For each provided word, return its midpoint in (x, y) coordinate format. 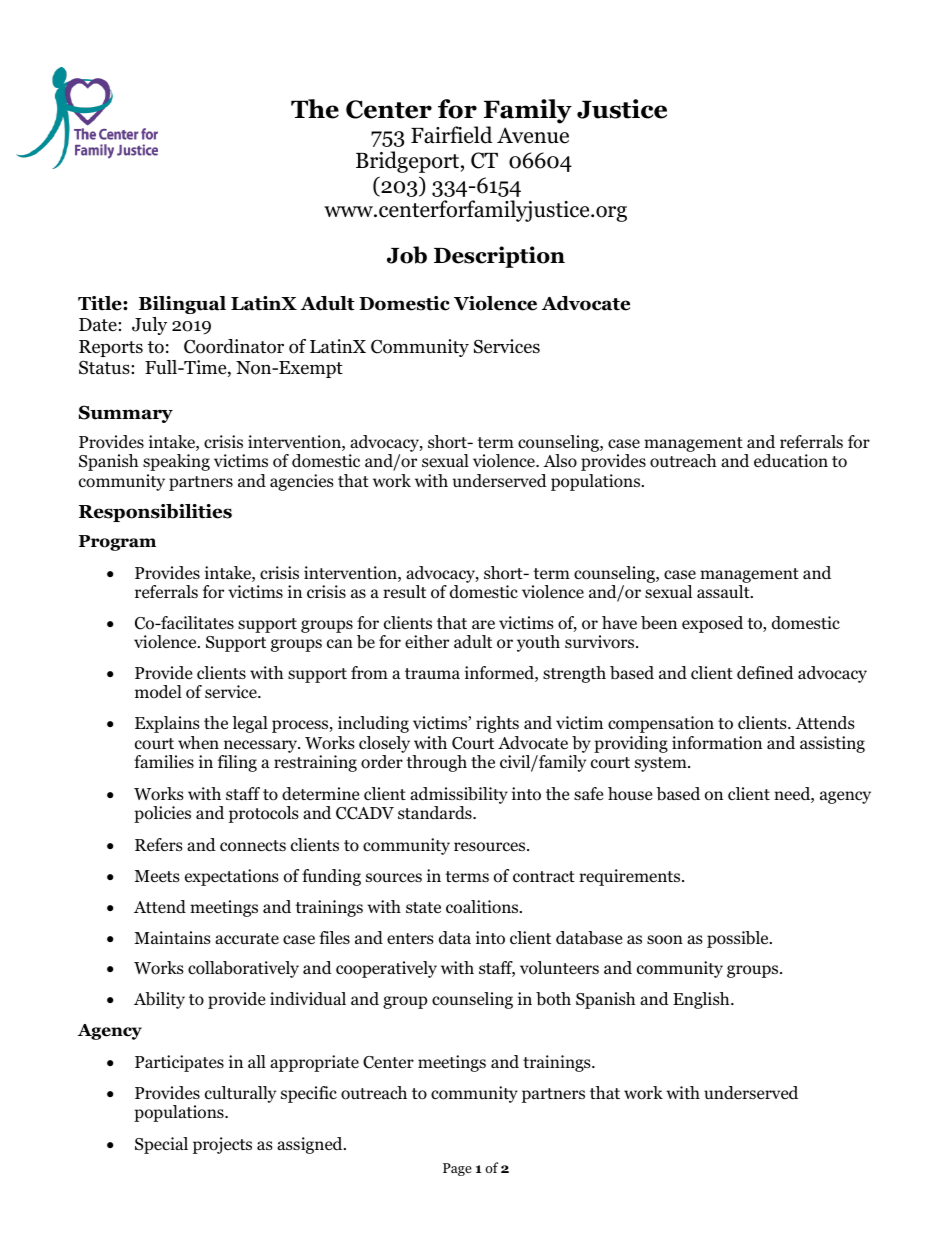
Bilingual (182, 305)
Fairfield (452, 135)
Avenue (533, 135)
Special (161, 1145)
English (702, 1000)
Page (457, 1169)
